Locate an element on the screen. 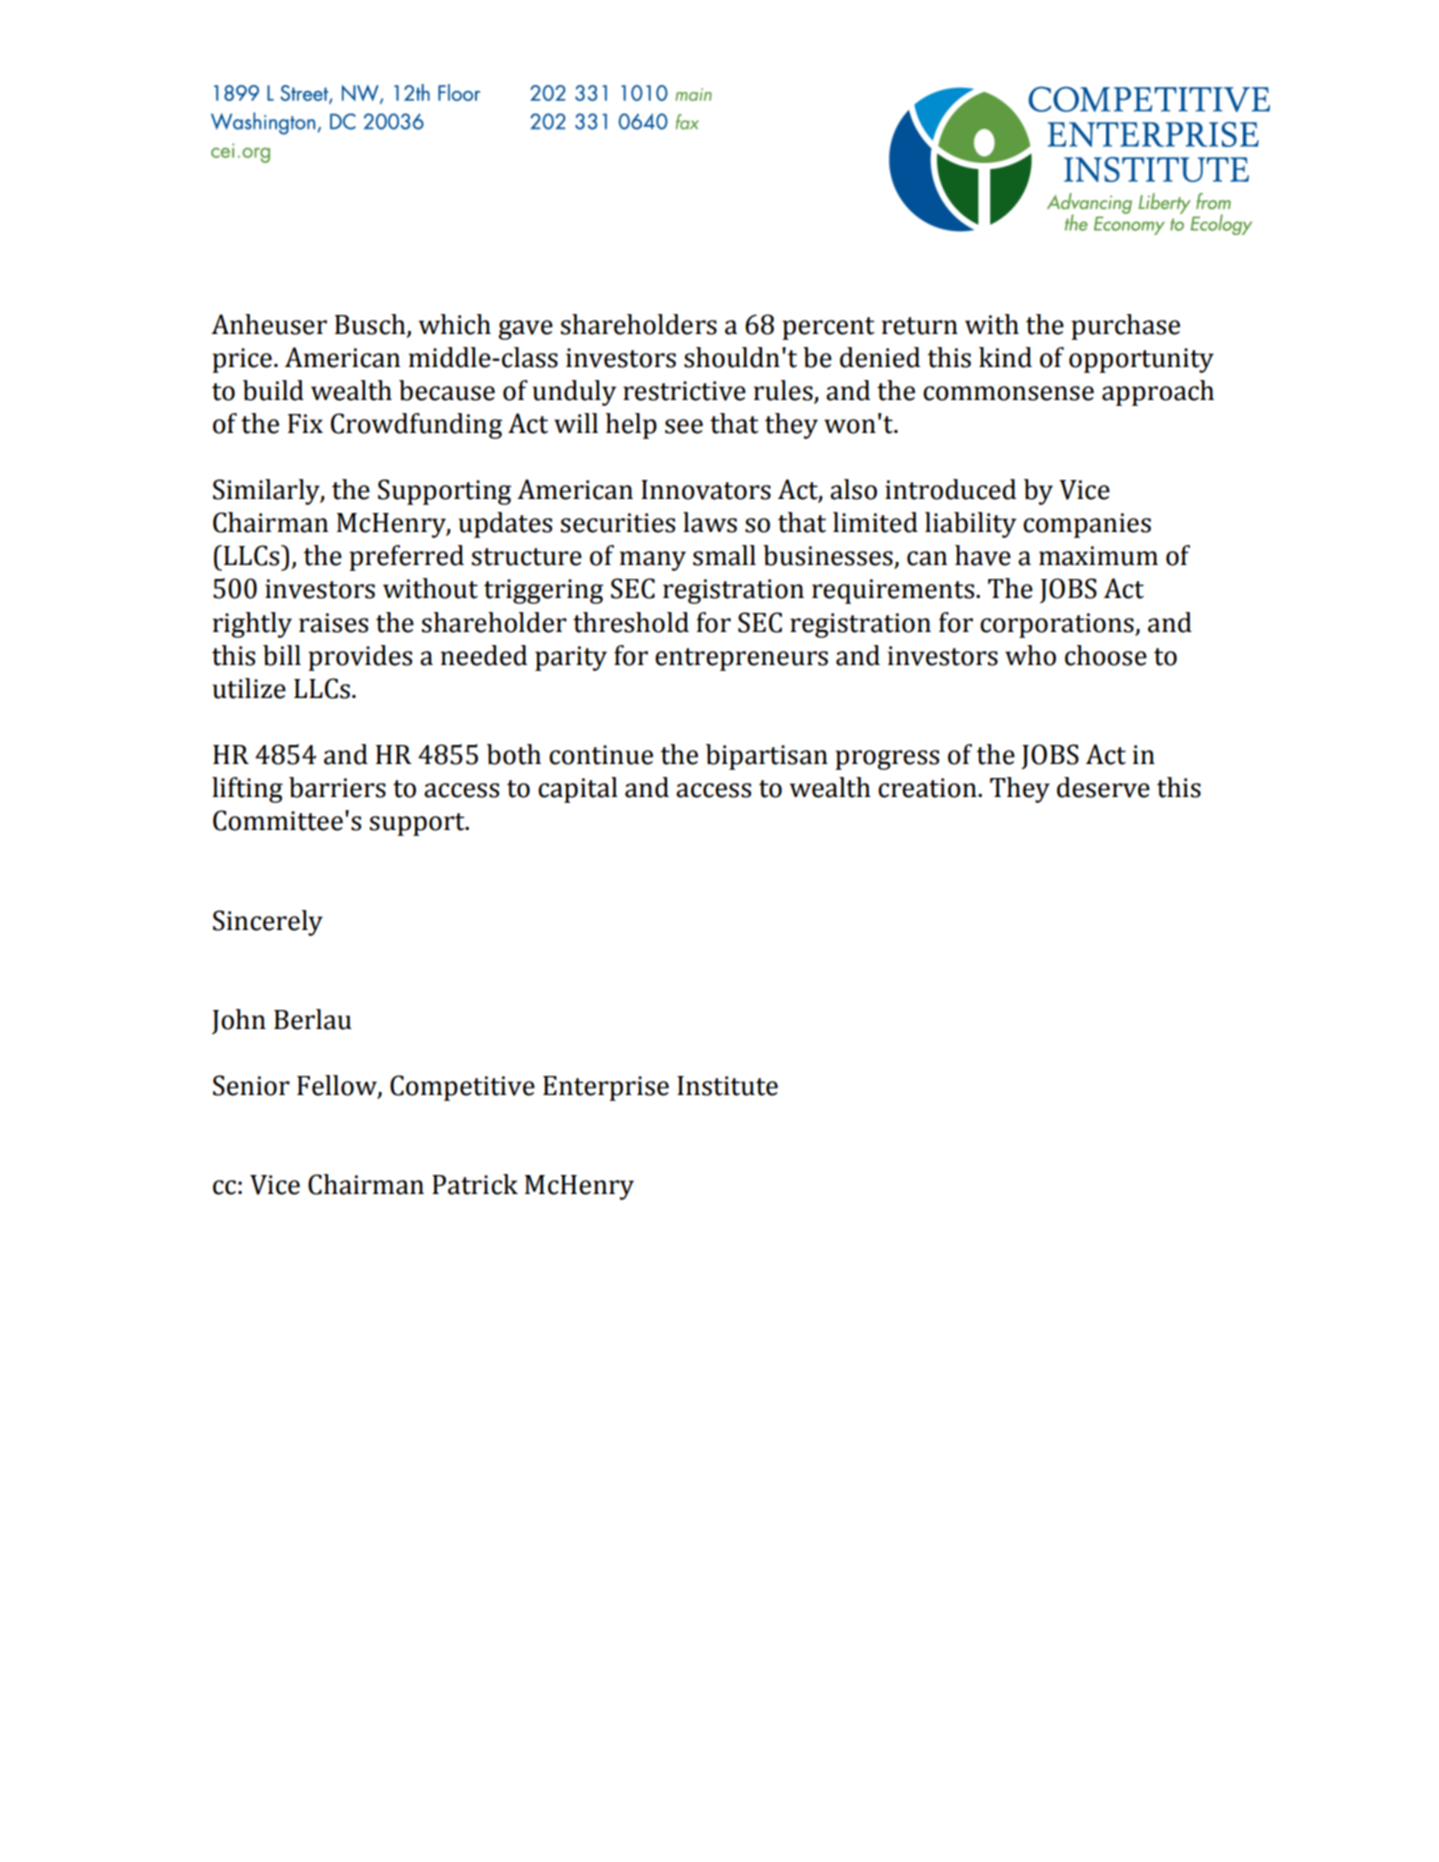 The height and width of the screenshot is (1862, 1439). Sincerely is located at coordinates (268, 923).
